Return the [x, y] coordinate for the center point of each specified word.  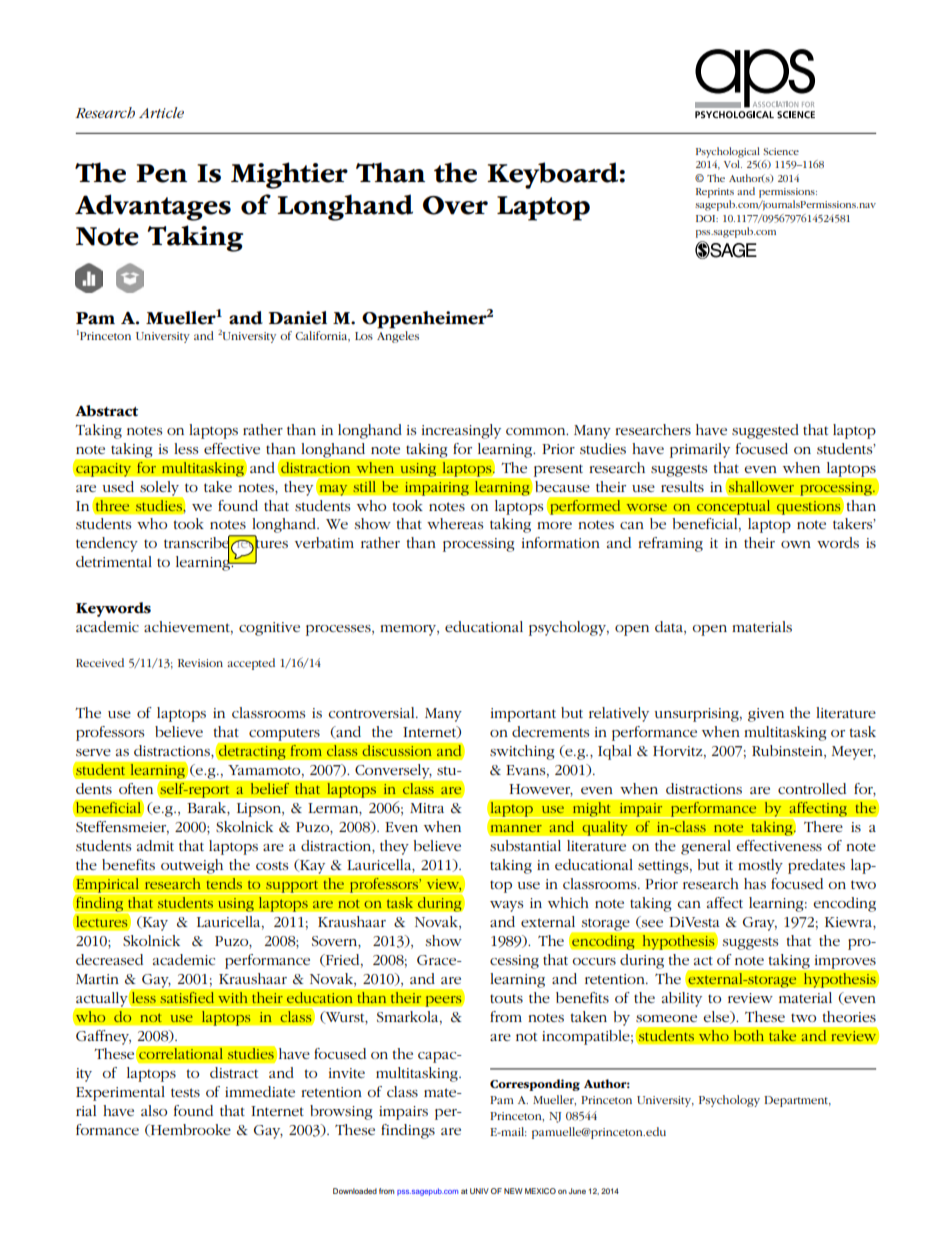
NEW [513, 1191]
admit [155, 845]
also [154, 1110]
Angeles [398, 337]
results [682, 486]
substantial [525, 845]
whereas [455, 523]
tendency [107, 544]
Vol [733, 164]
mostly [760, 866]
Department [797, 1101]
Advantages [153, 207]
